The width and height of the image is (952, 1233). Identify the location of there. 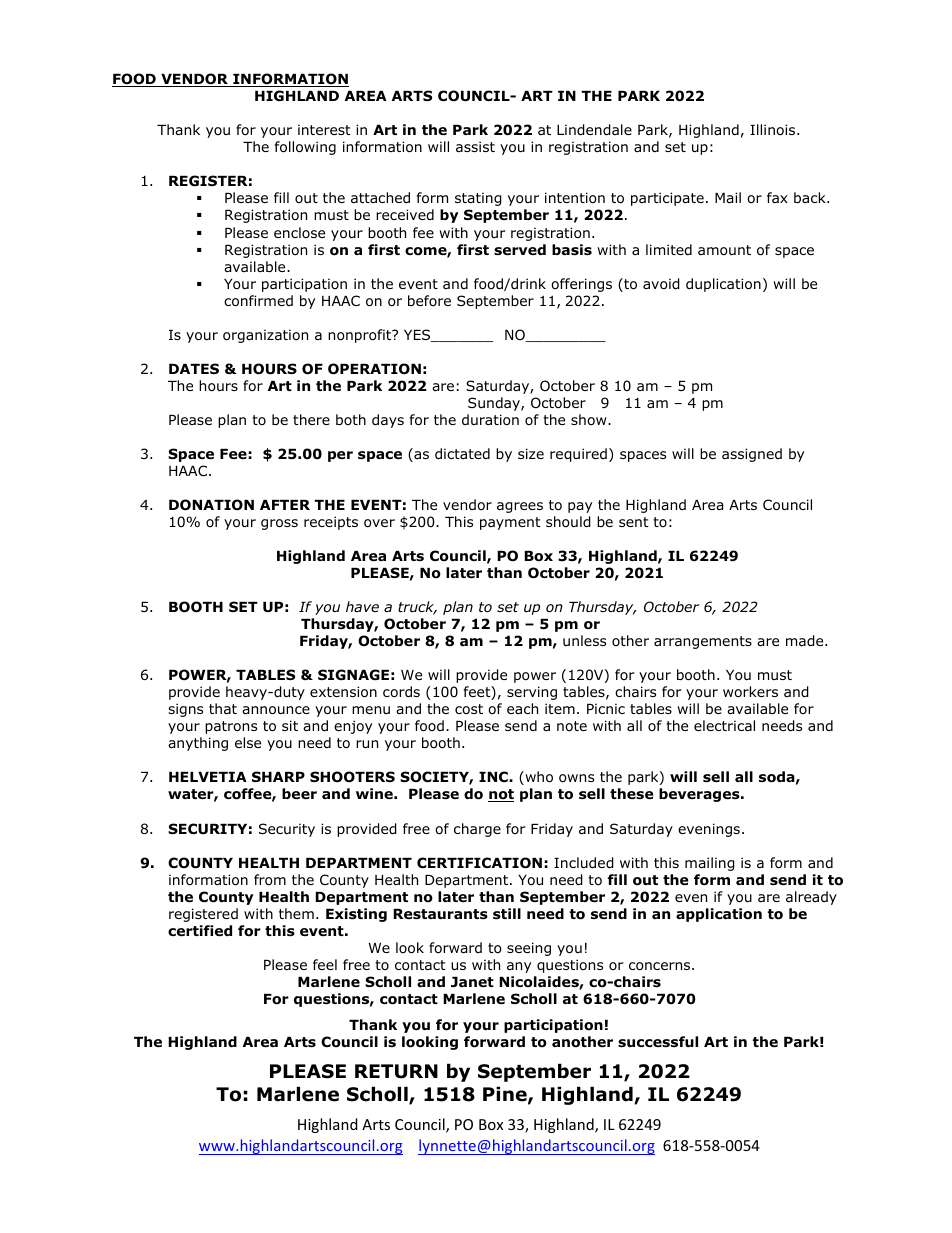
(311, 419).
